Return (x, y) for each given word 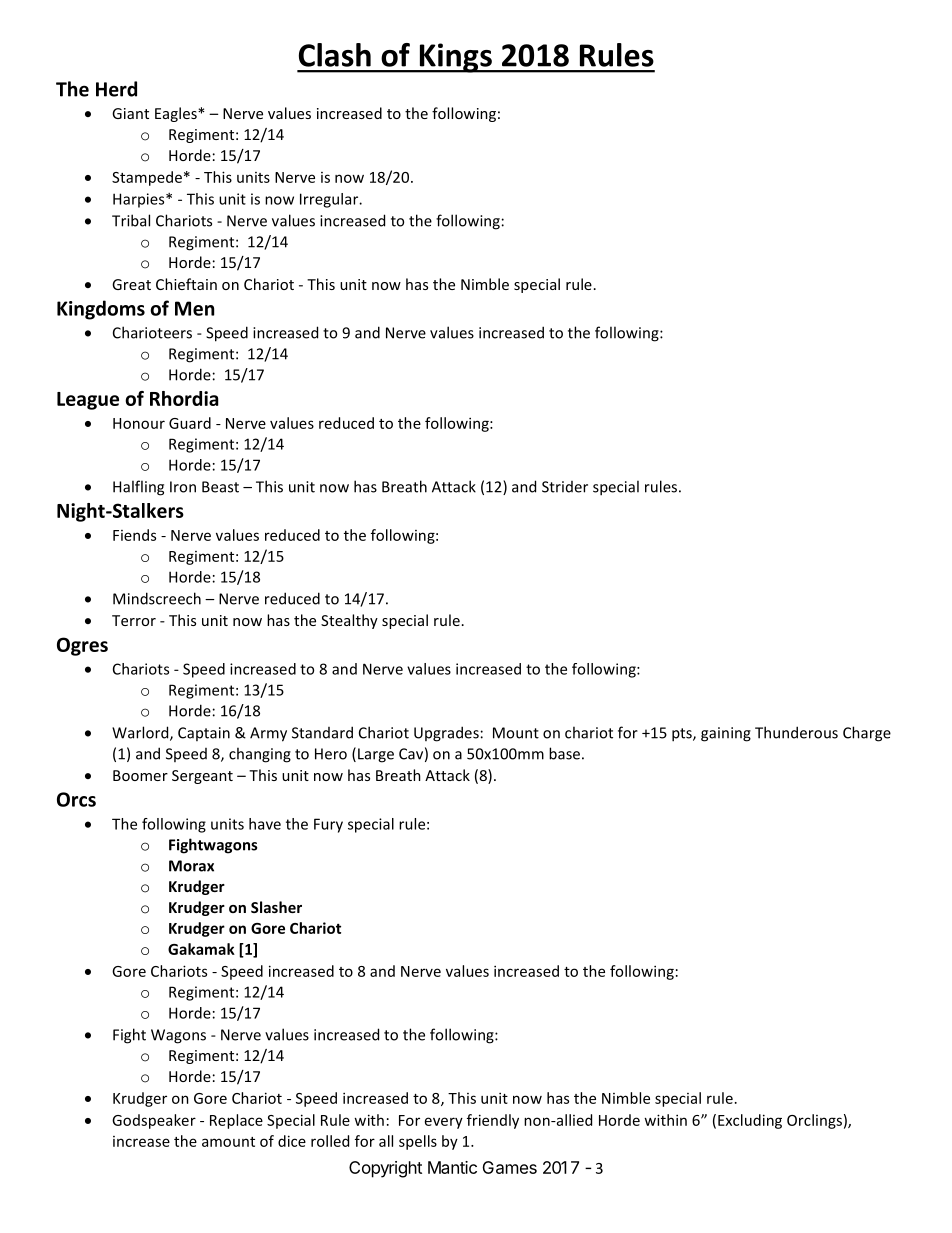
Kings (455, 58)
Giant (130, 113)
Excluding (750, 1121)
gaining (726, 734)
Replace (236, 1121)
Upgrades (446, 734)
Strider (565, 487)
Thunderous (796, 732)
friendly (493, 1121)
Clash (335, 55)
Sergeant (202, 777)
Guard (190, 423)
